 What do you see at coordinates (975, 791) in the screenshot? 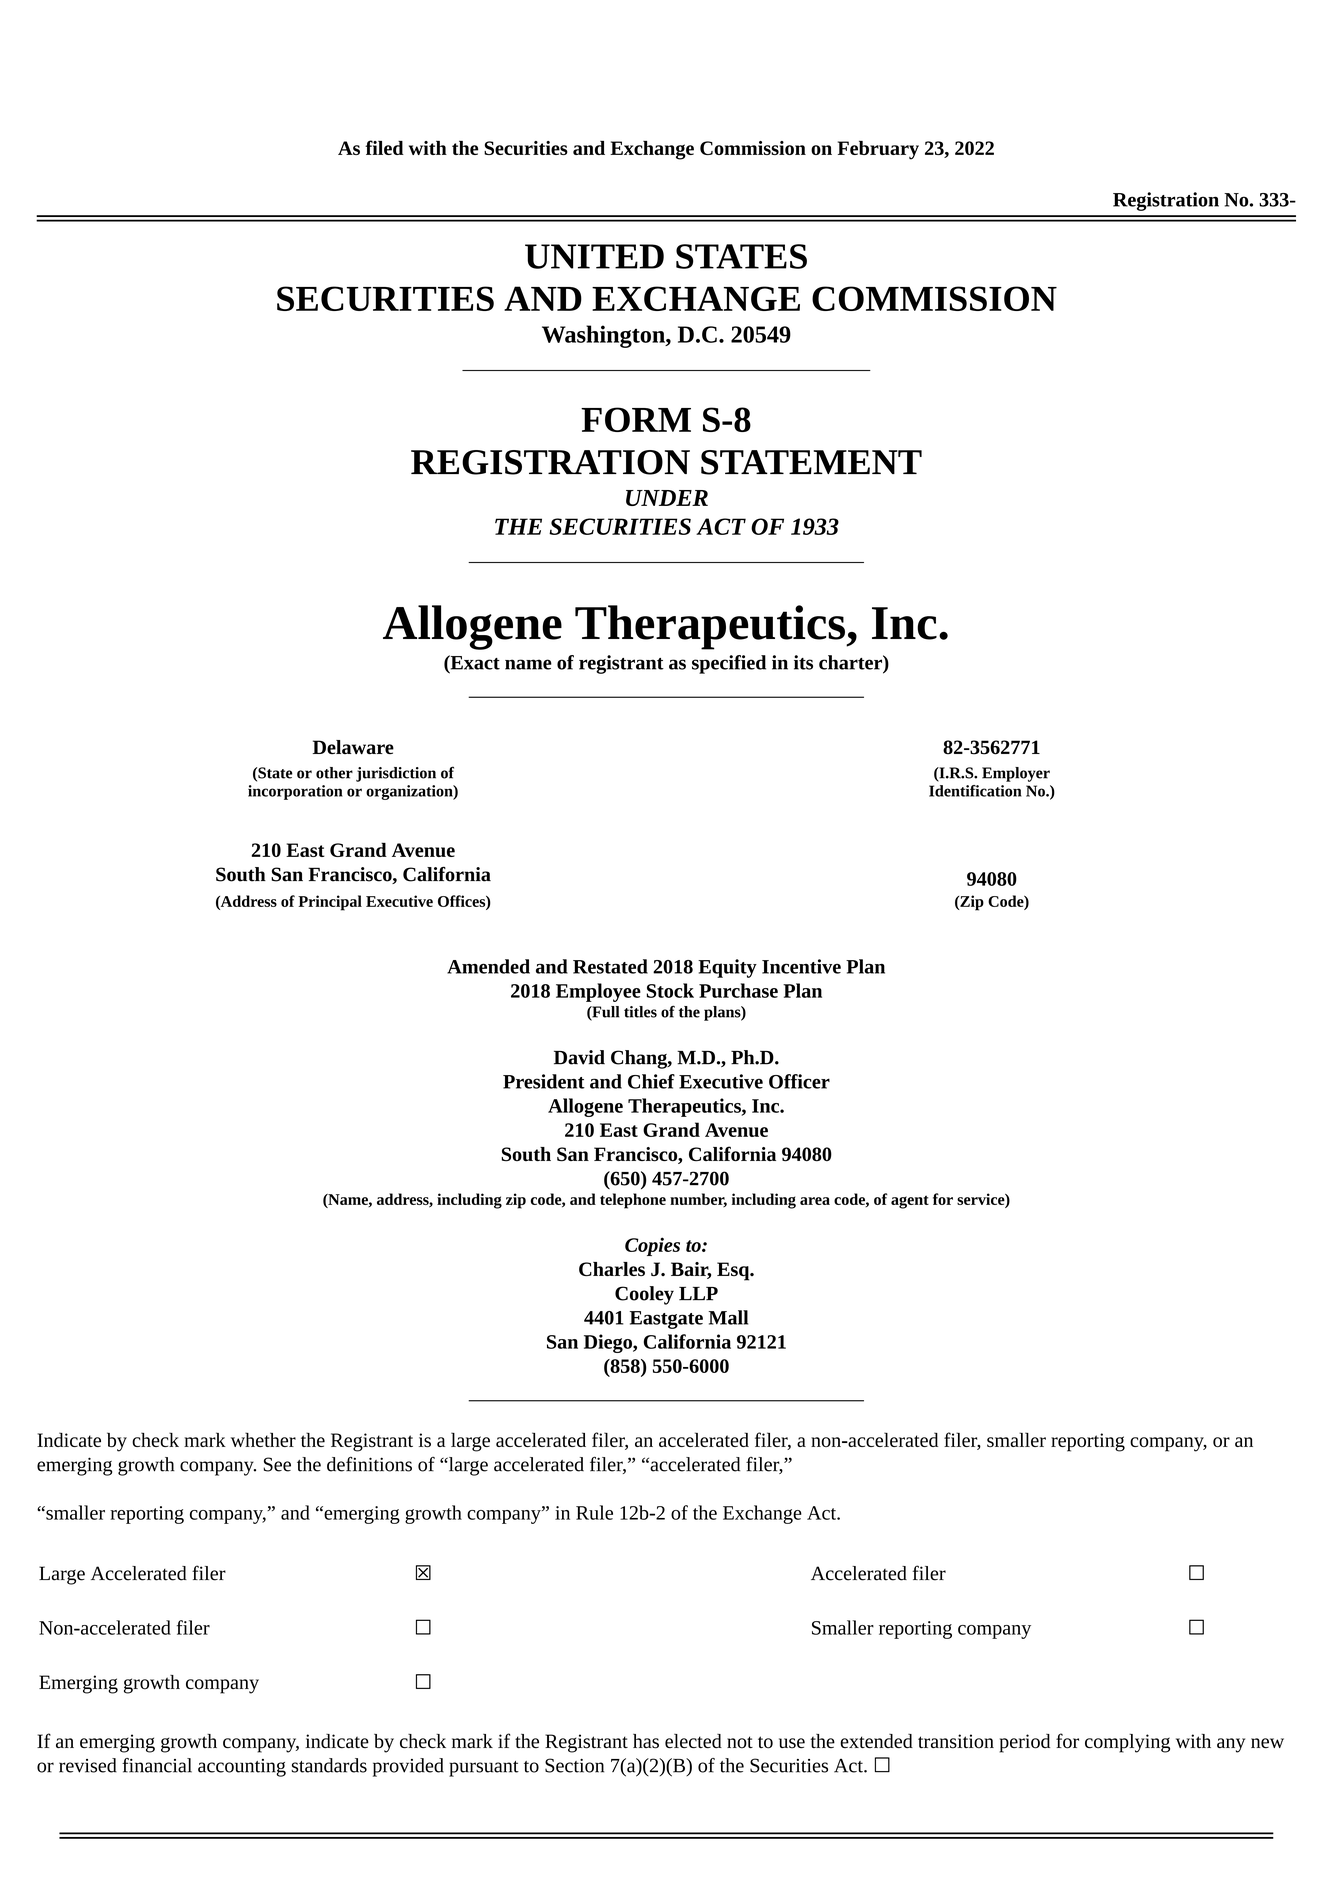
I see `Identification` at bounding box center [975, 791].
